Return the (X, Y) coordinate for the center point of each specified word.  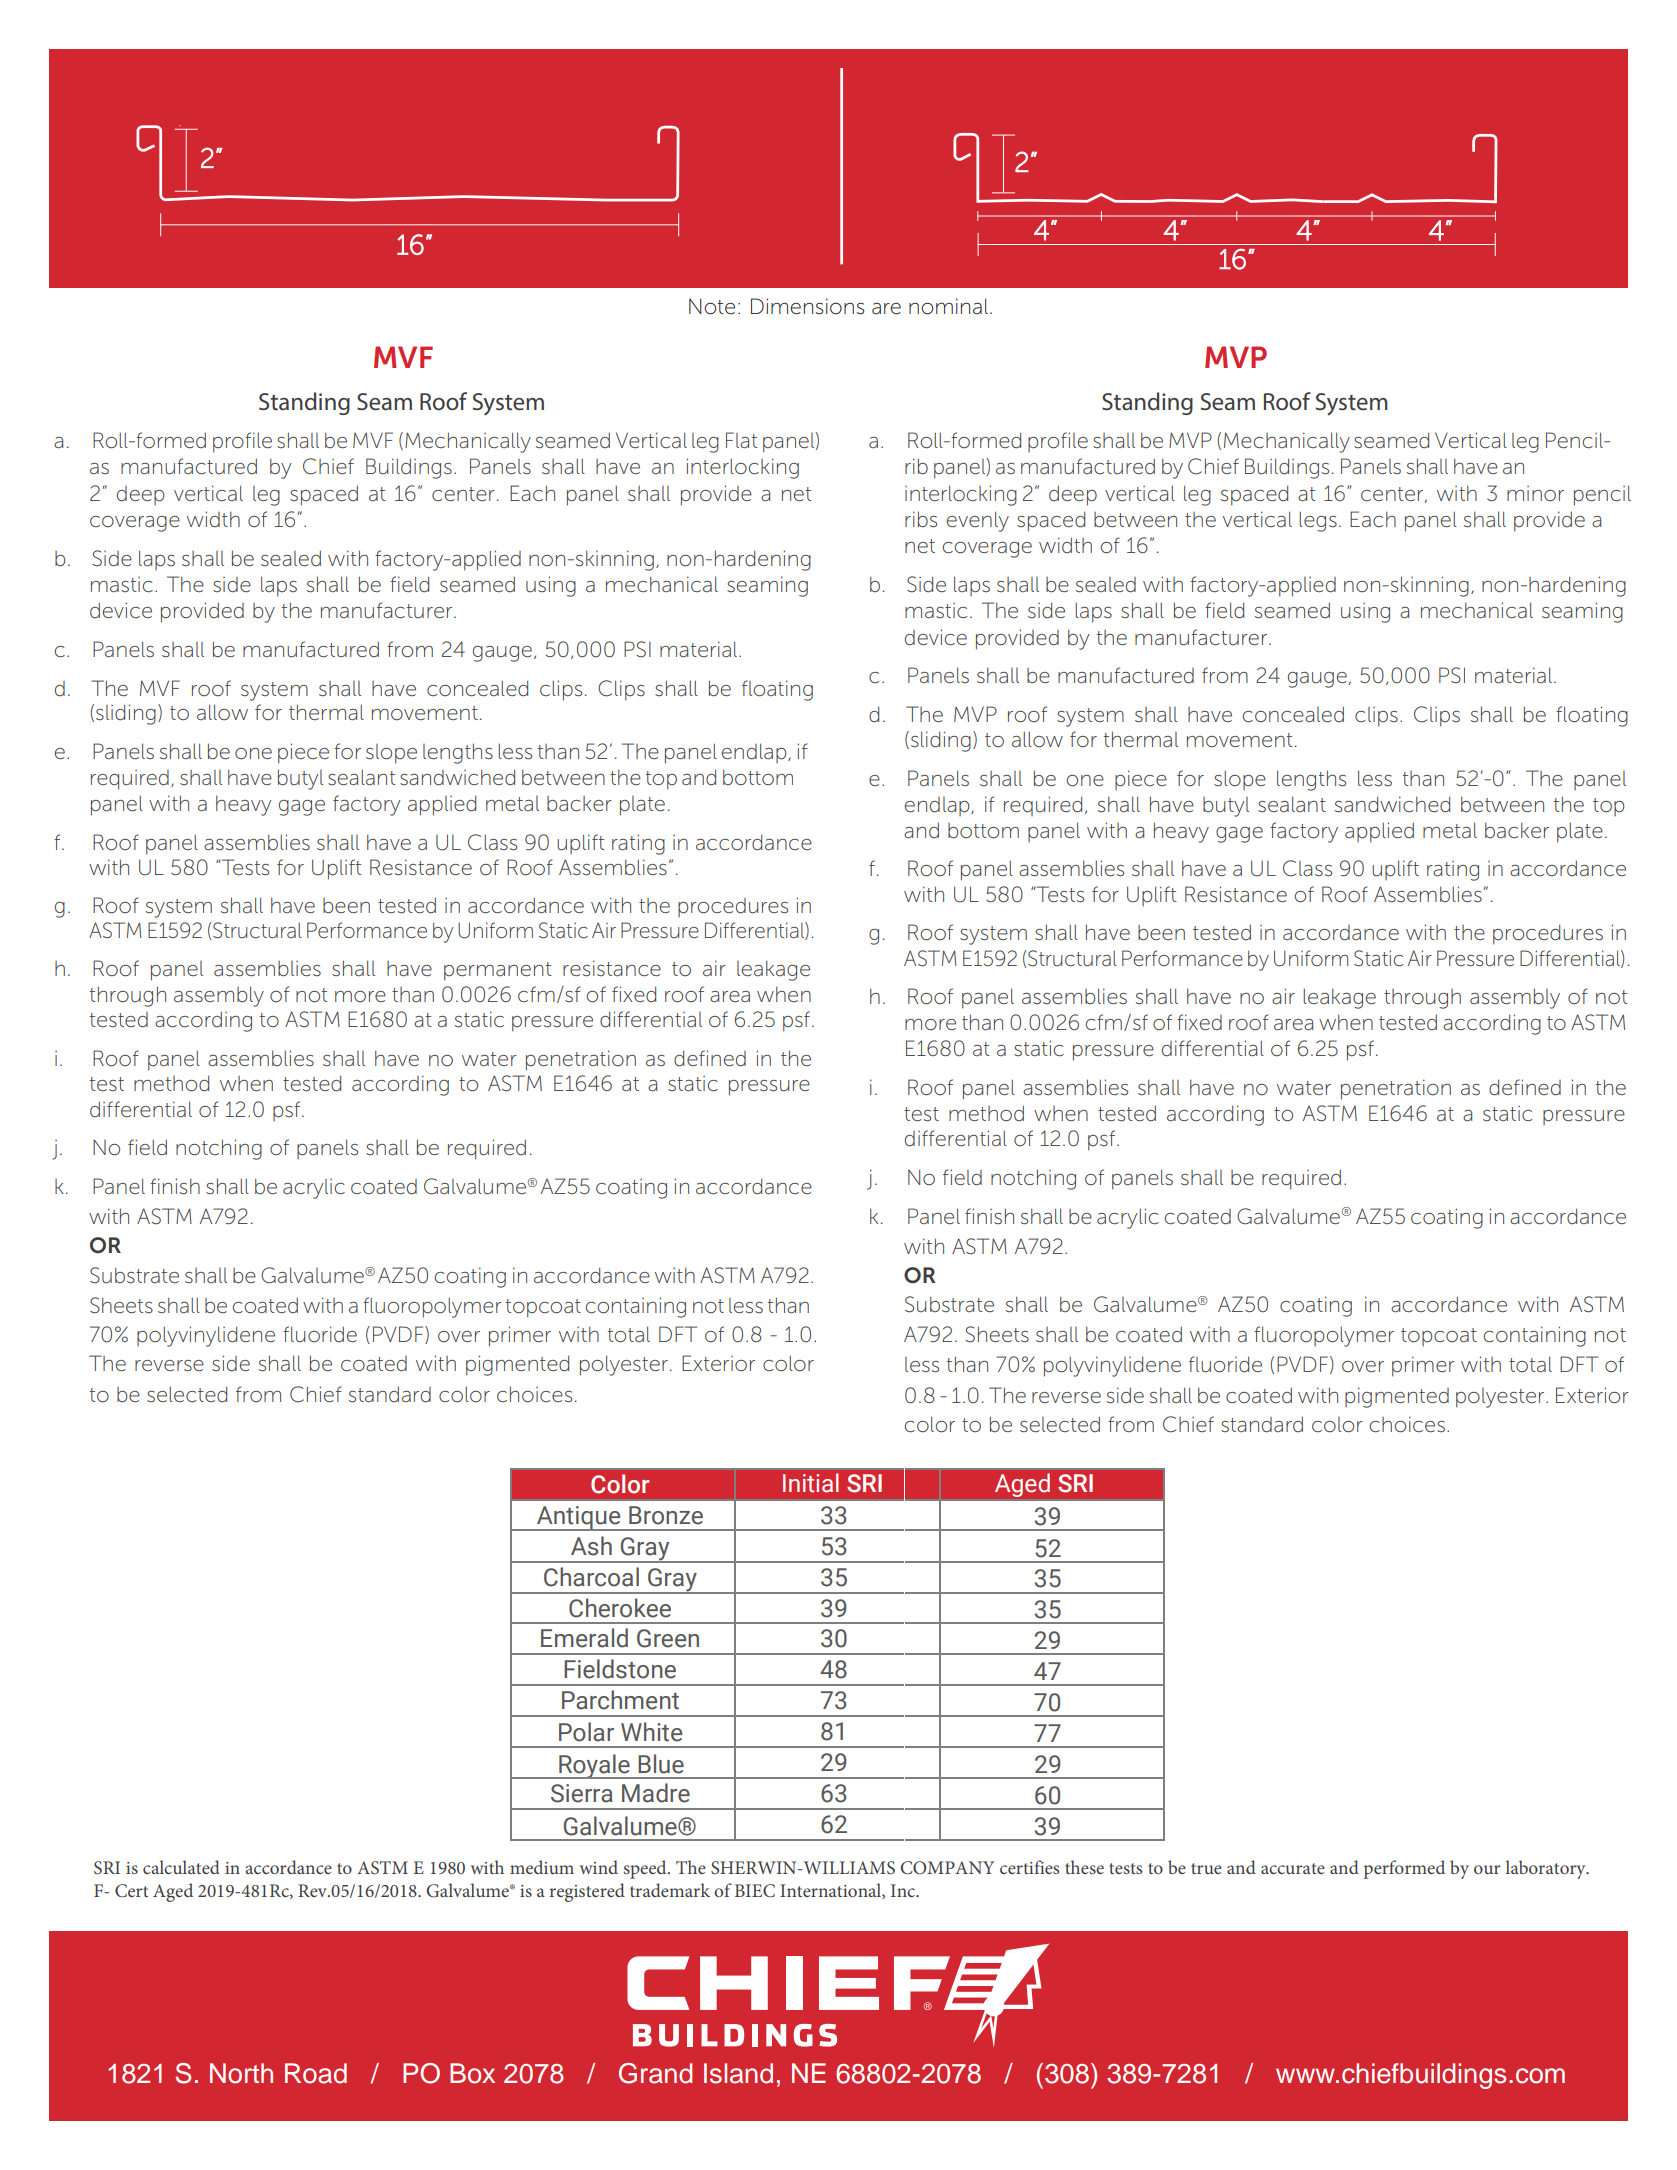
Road (316, 2073)
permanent (498, 971)
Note (712, 306)
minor (1535, 494)
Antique (579, 1518)
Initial (810, 1482)
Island (738, 2073)
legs (1318, 521)
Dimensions (807, 306)
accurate (1293, 1868)
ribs (921, 519)
